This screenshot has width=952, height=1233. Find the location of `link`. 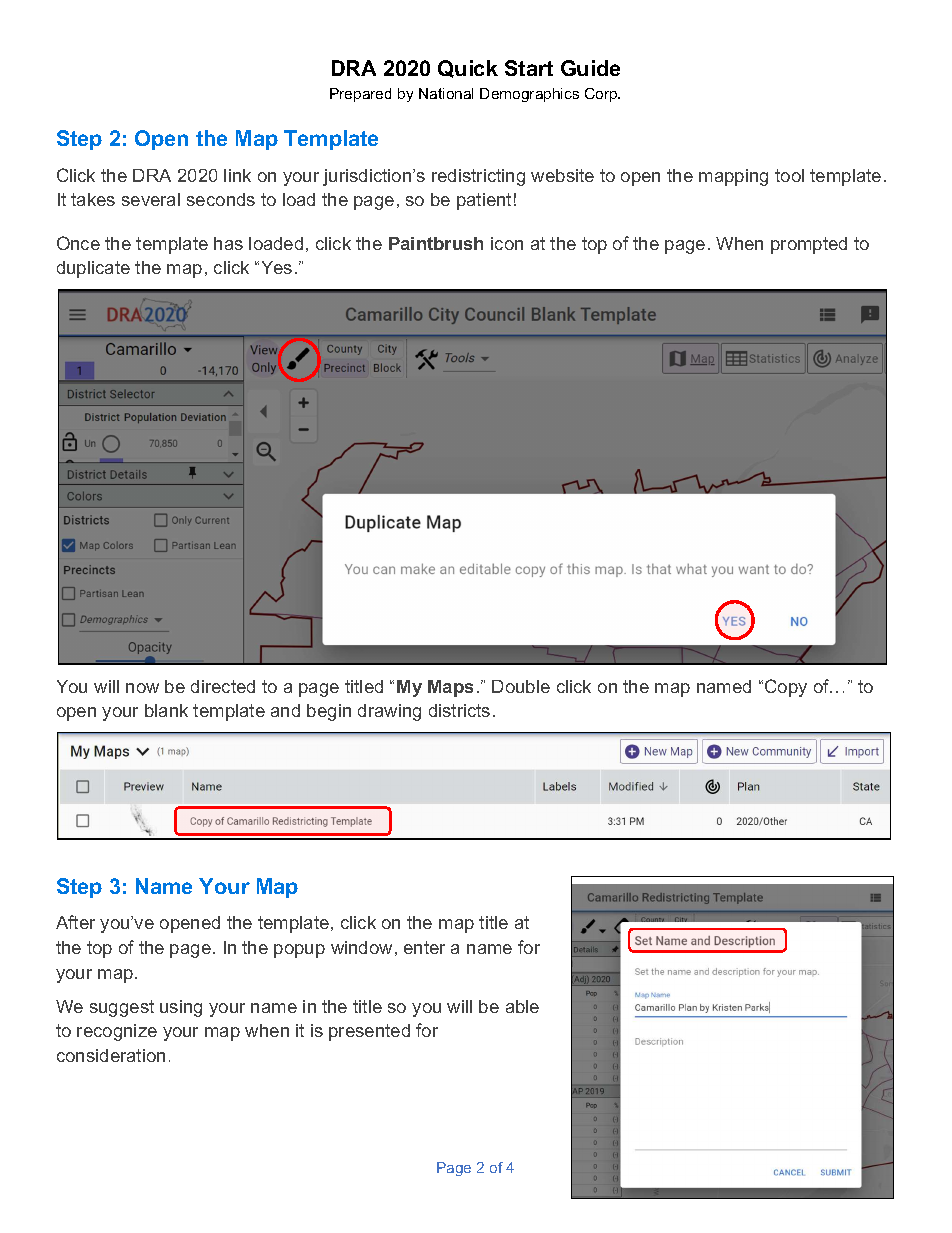

link is located at coordinates (237, 175).
